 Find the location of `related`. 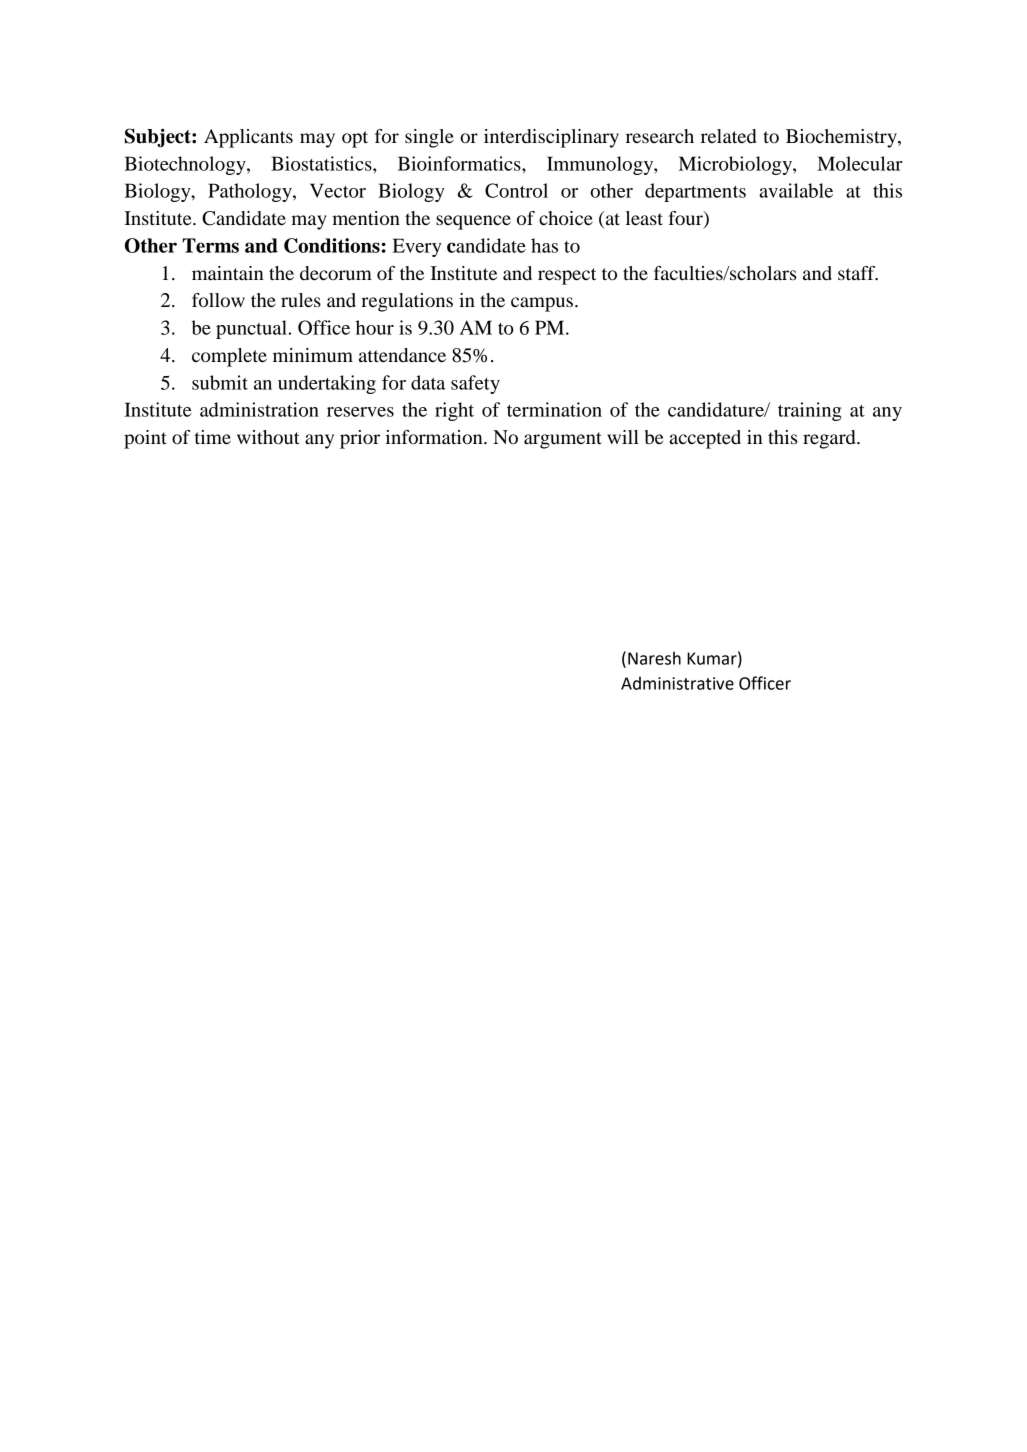

related is located at coordinates (728, 136).
